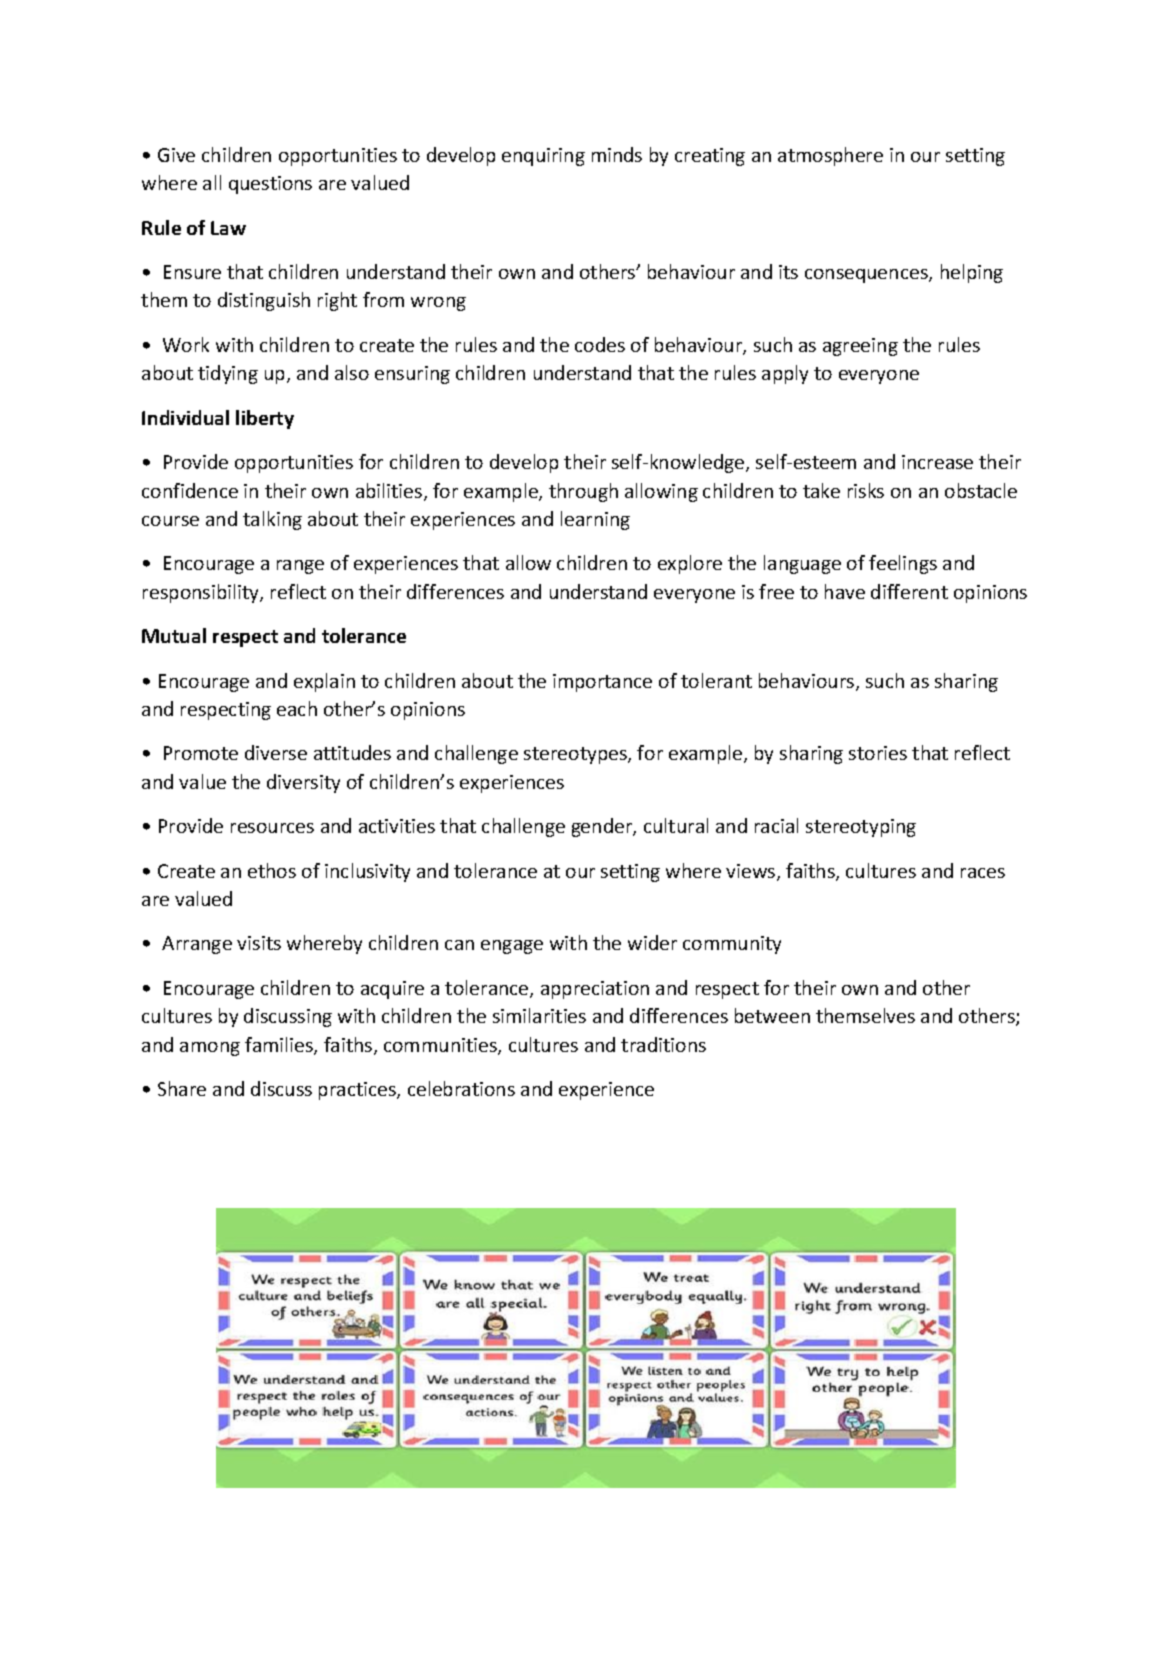 The width and height of the screenshot is (1172, 1658). I want to click on atmosphere, so click(830, 156).
